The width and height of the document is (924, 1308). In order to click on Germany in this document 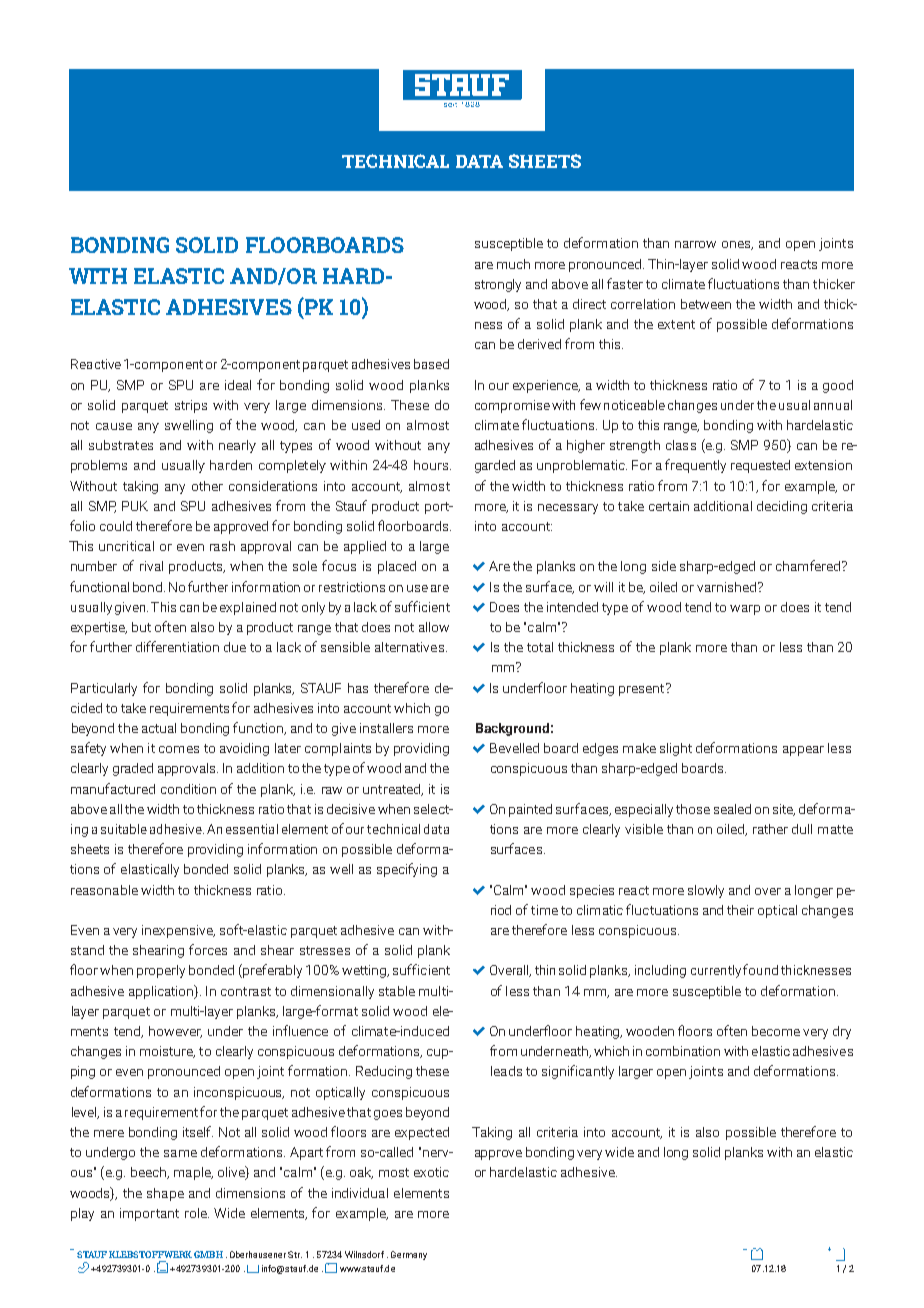, I will do `click(409, 1255)`.
